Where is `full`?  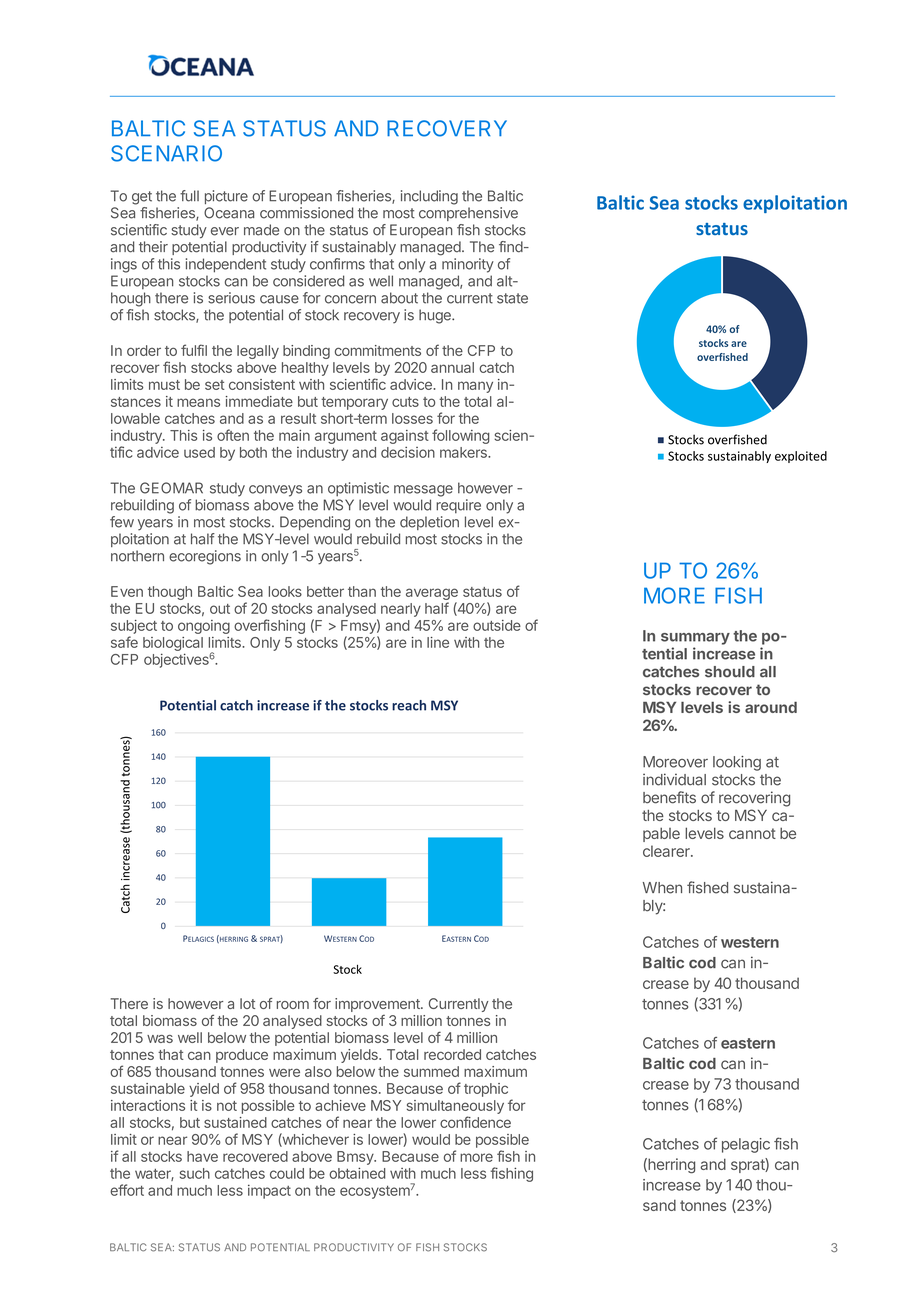
full is located at coordinates (189, 196).
